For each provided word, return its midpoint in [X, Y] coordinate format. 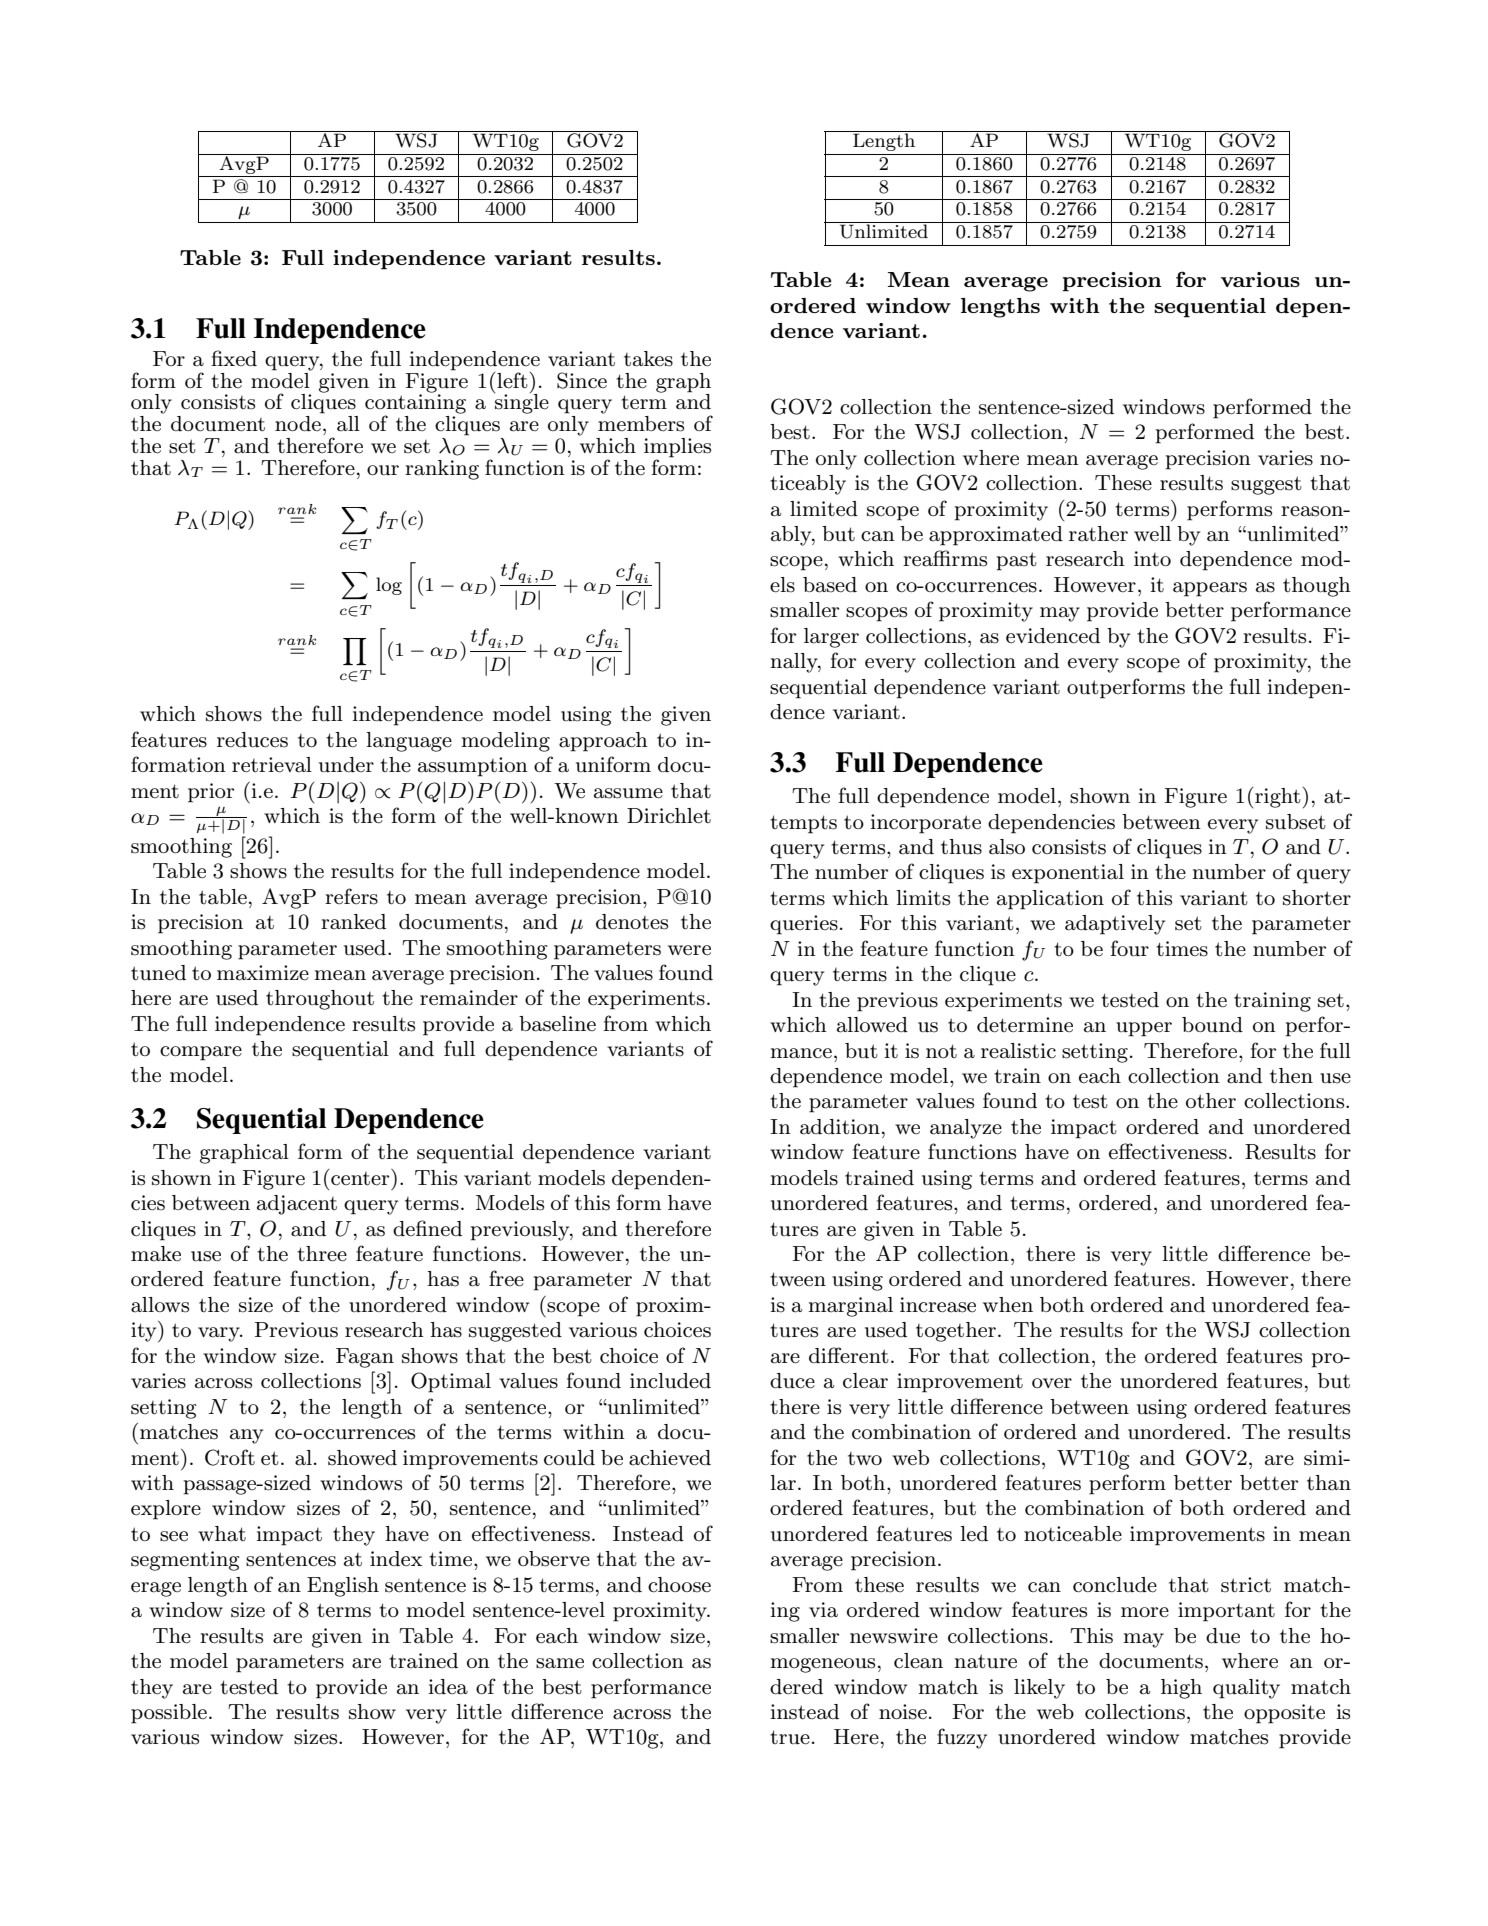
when [1008, 1305]
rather [1098, 534]
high [1181, 1689]
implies [677, 449]
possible [169, 1714]
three [322, 1254]
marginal [850, 1307]
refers [351, 896]
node [298, 424]
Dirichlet [669, 816]
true [790, 1737]
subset [1296, 822]
